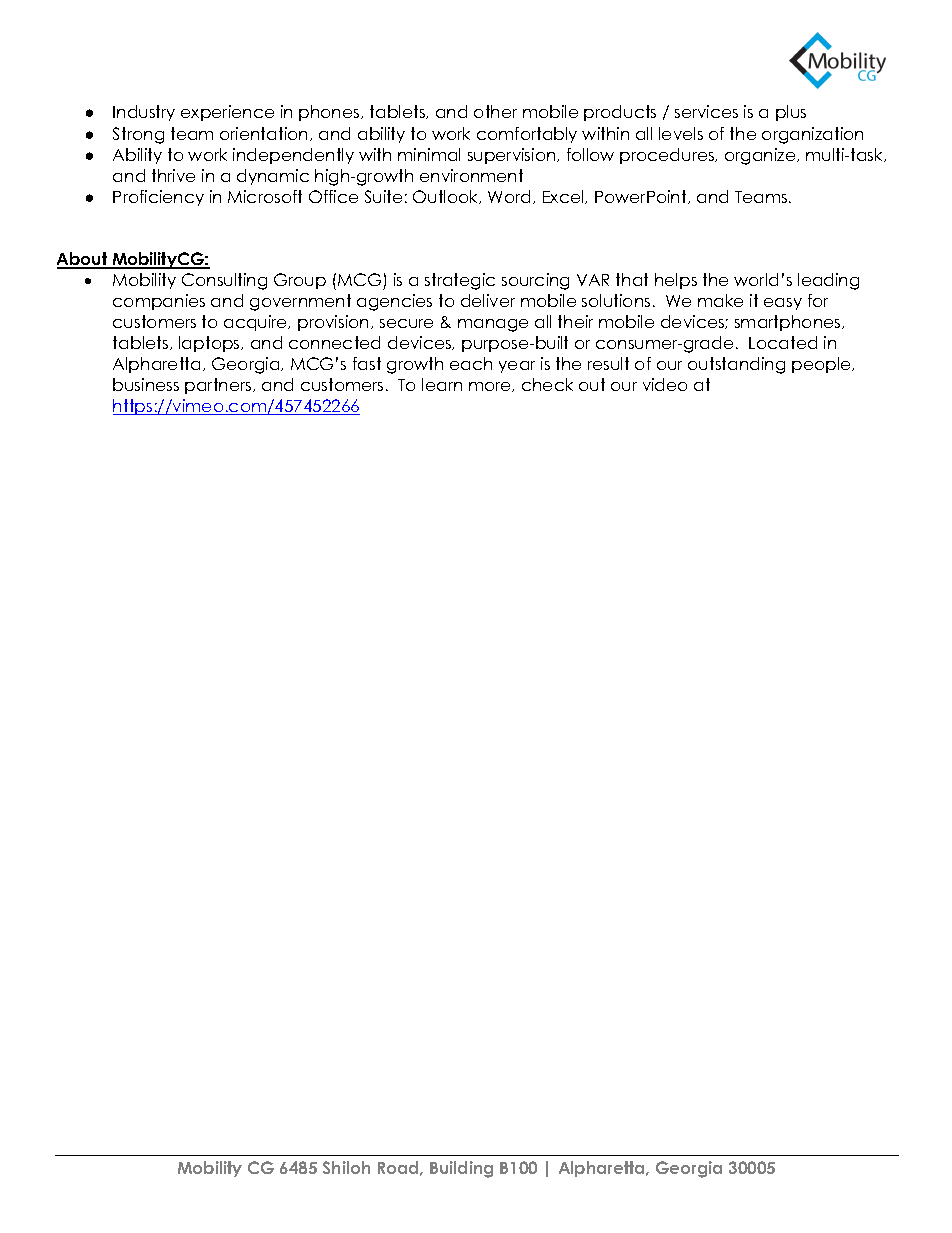  What do you see at coordinates (491, 387) in the screenshot?
I see `more` at bounding box center [491, 387].
